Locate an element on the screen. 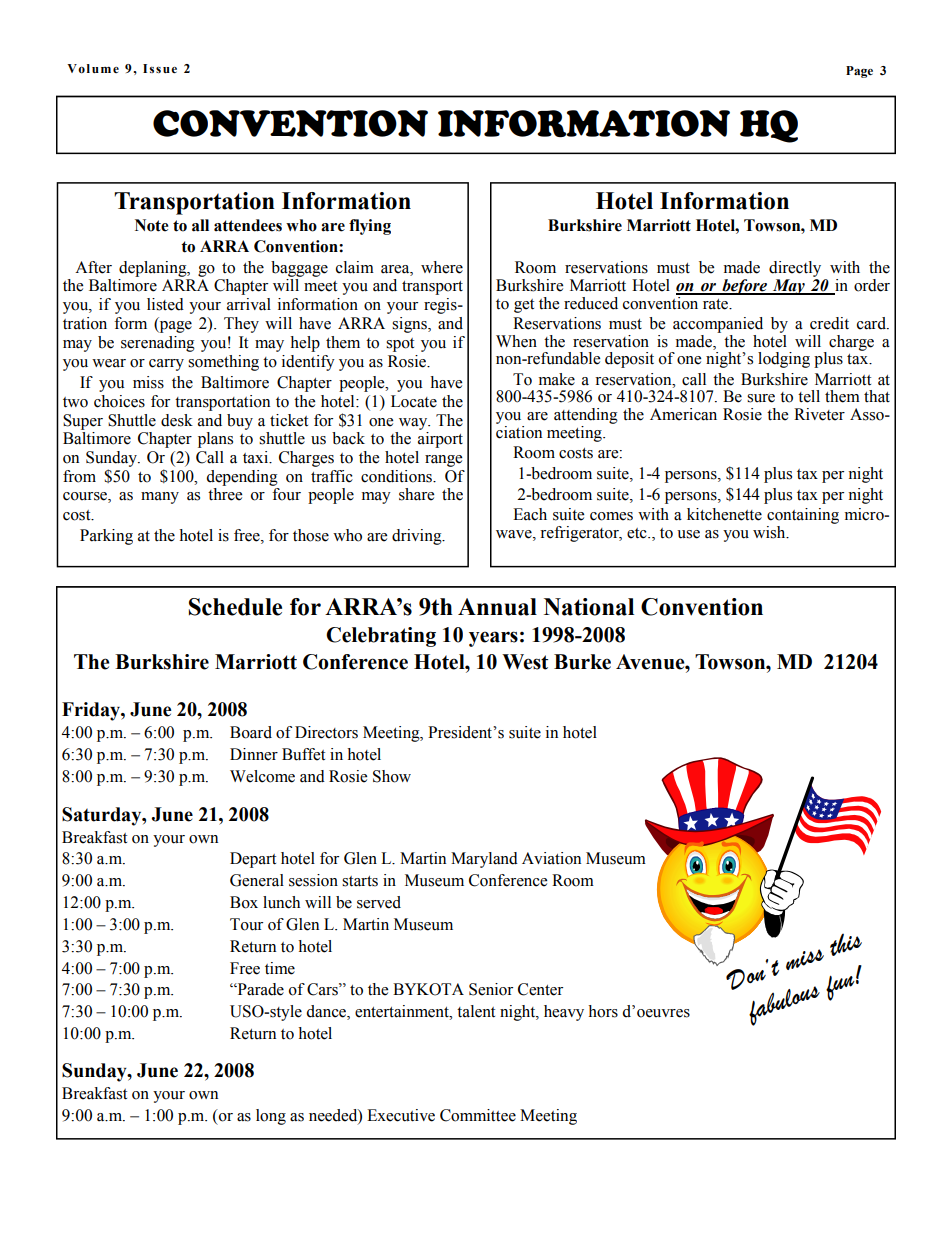 The image size is (952, 1233). Committee is located at coordinates (478, 1115).
